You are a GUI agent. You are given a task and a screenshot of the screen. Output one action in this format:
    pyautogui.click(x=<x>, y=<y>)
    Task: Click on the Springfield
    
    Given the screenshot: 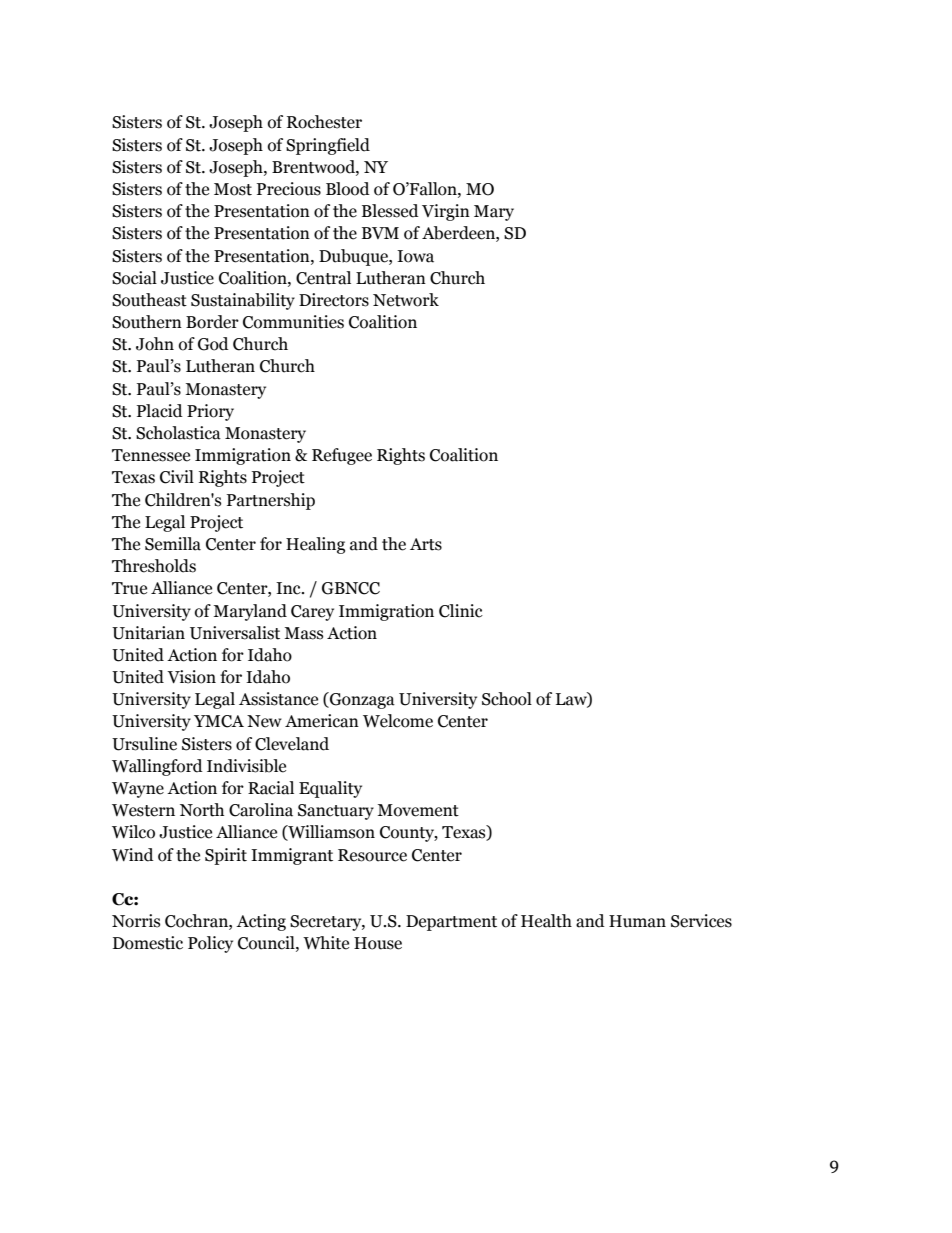 What is the action you would take?
    pyautogui.click(x=328, y=146)
